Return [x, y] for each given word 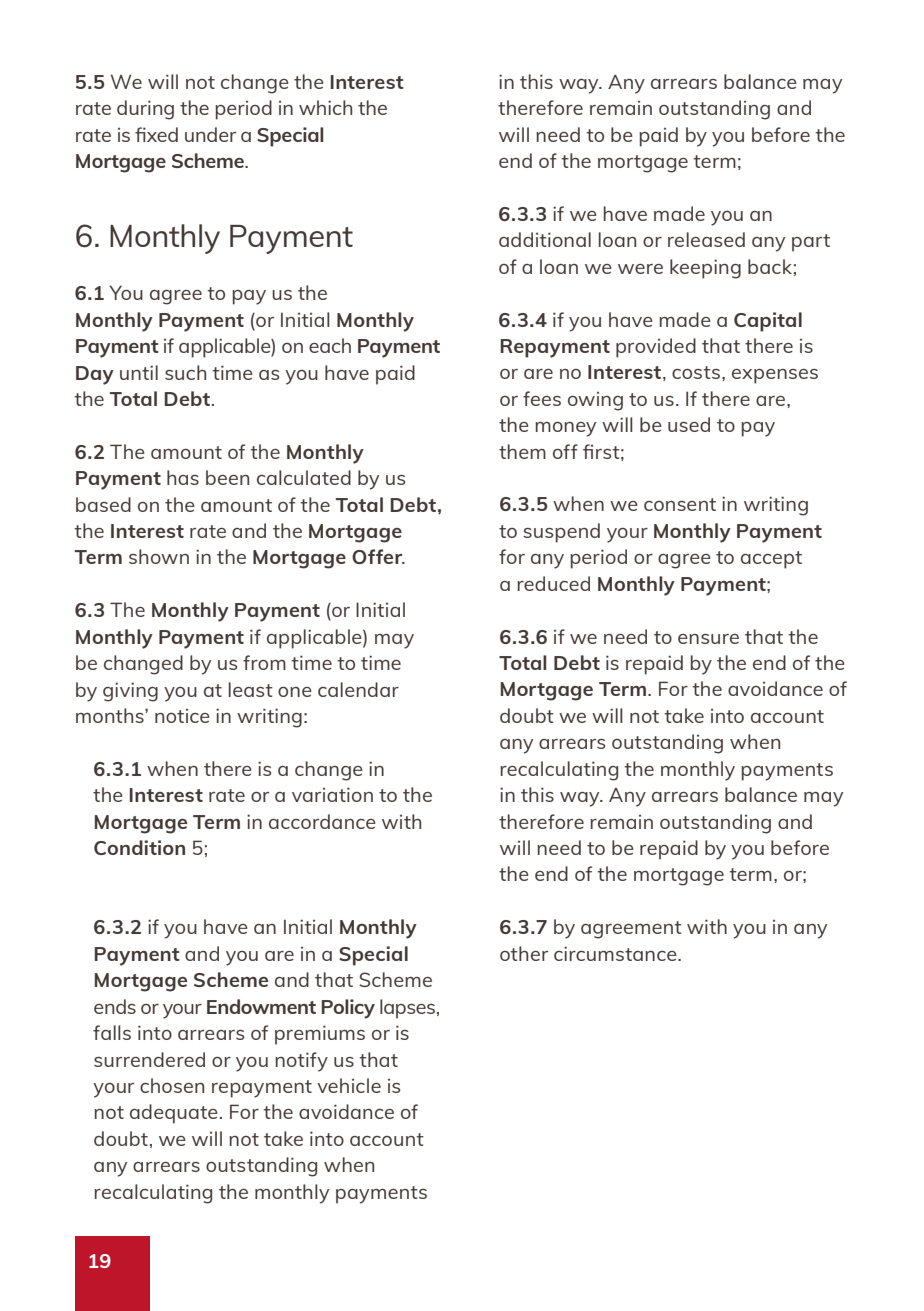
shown [159, 556]
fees [542, 398]
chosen [172, 1085]
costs [696, 372]
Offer [378, 556]
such [185, 372]
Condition [139, 847]
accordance [322, 821]
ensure [708, 639]
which [325, 107]
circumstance [616, 953]
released [706, 239]
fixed [156, 134]
